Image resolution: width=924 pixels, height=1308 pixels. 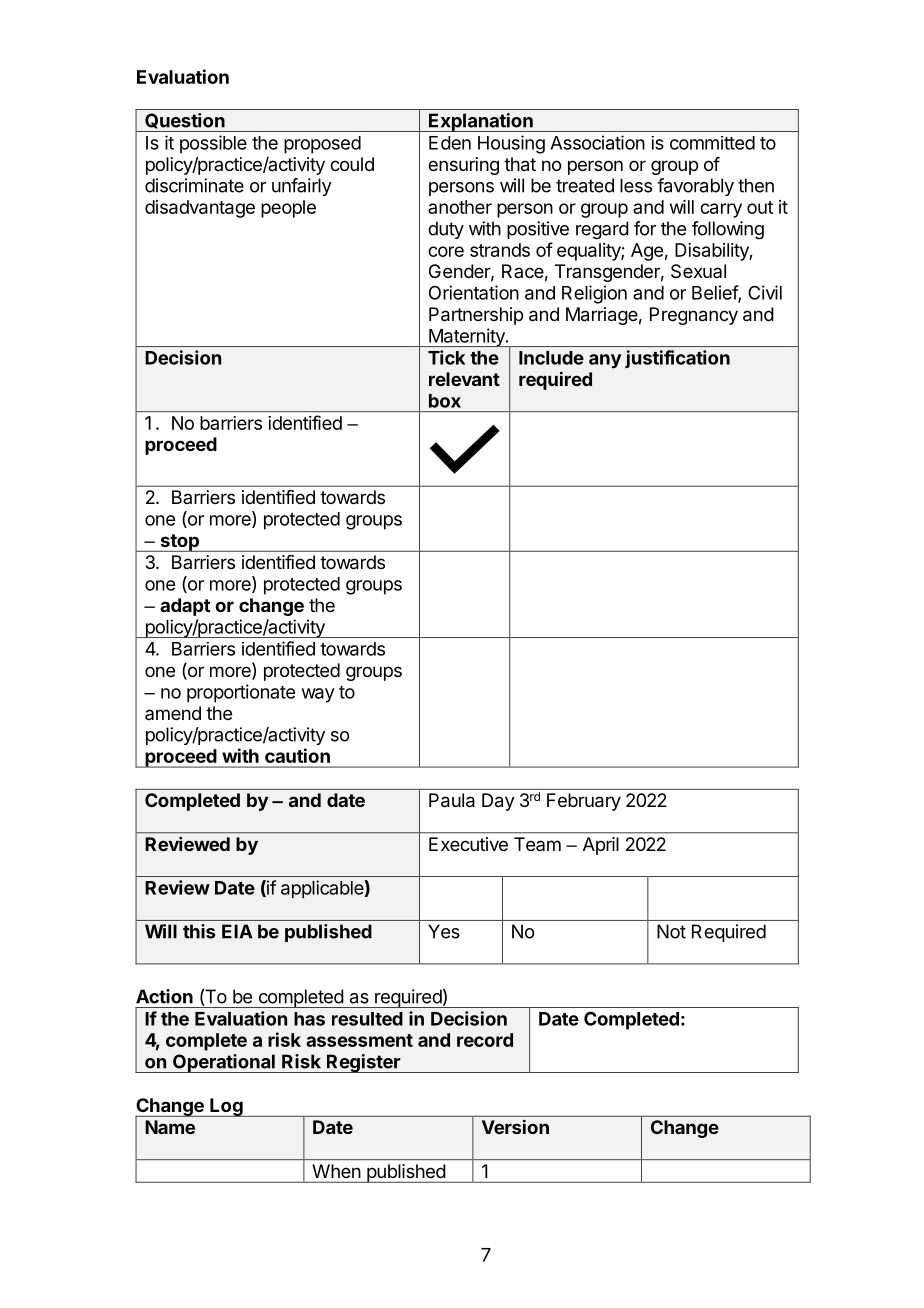 What do you see at coordinates (515, 1127) in the screenshot?
I see `Version` at bounding box center [515, 1127].
